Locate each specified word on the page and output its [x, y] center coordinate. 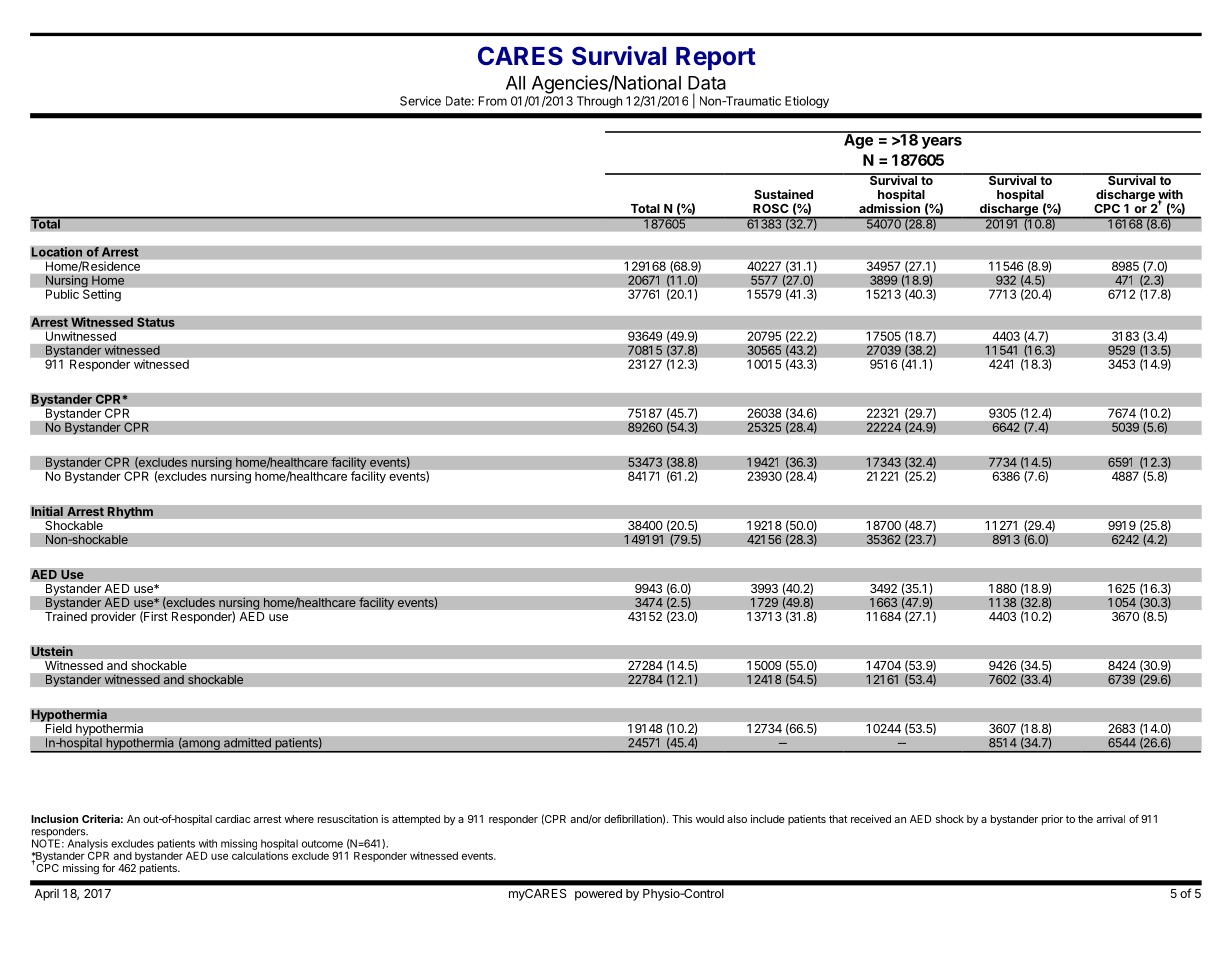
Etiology [807, 102]
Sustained [783, 194]
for [108, 867]
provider [113, 617]
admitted [247, 743]
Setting [102, 294]
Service [420, 101]
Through [599, 102]
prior [1052, 820]
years [942, 143]
